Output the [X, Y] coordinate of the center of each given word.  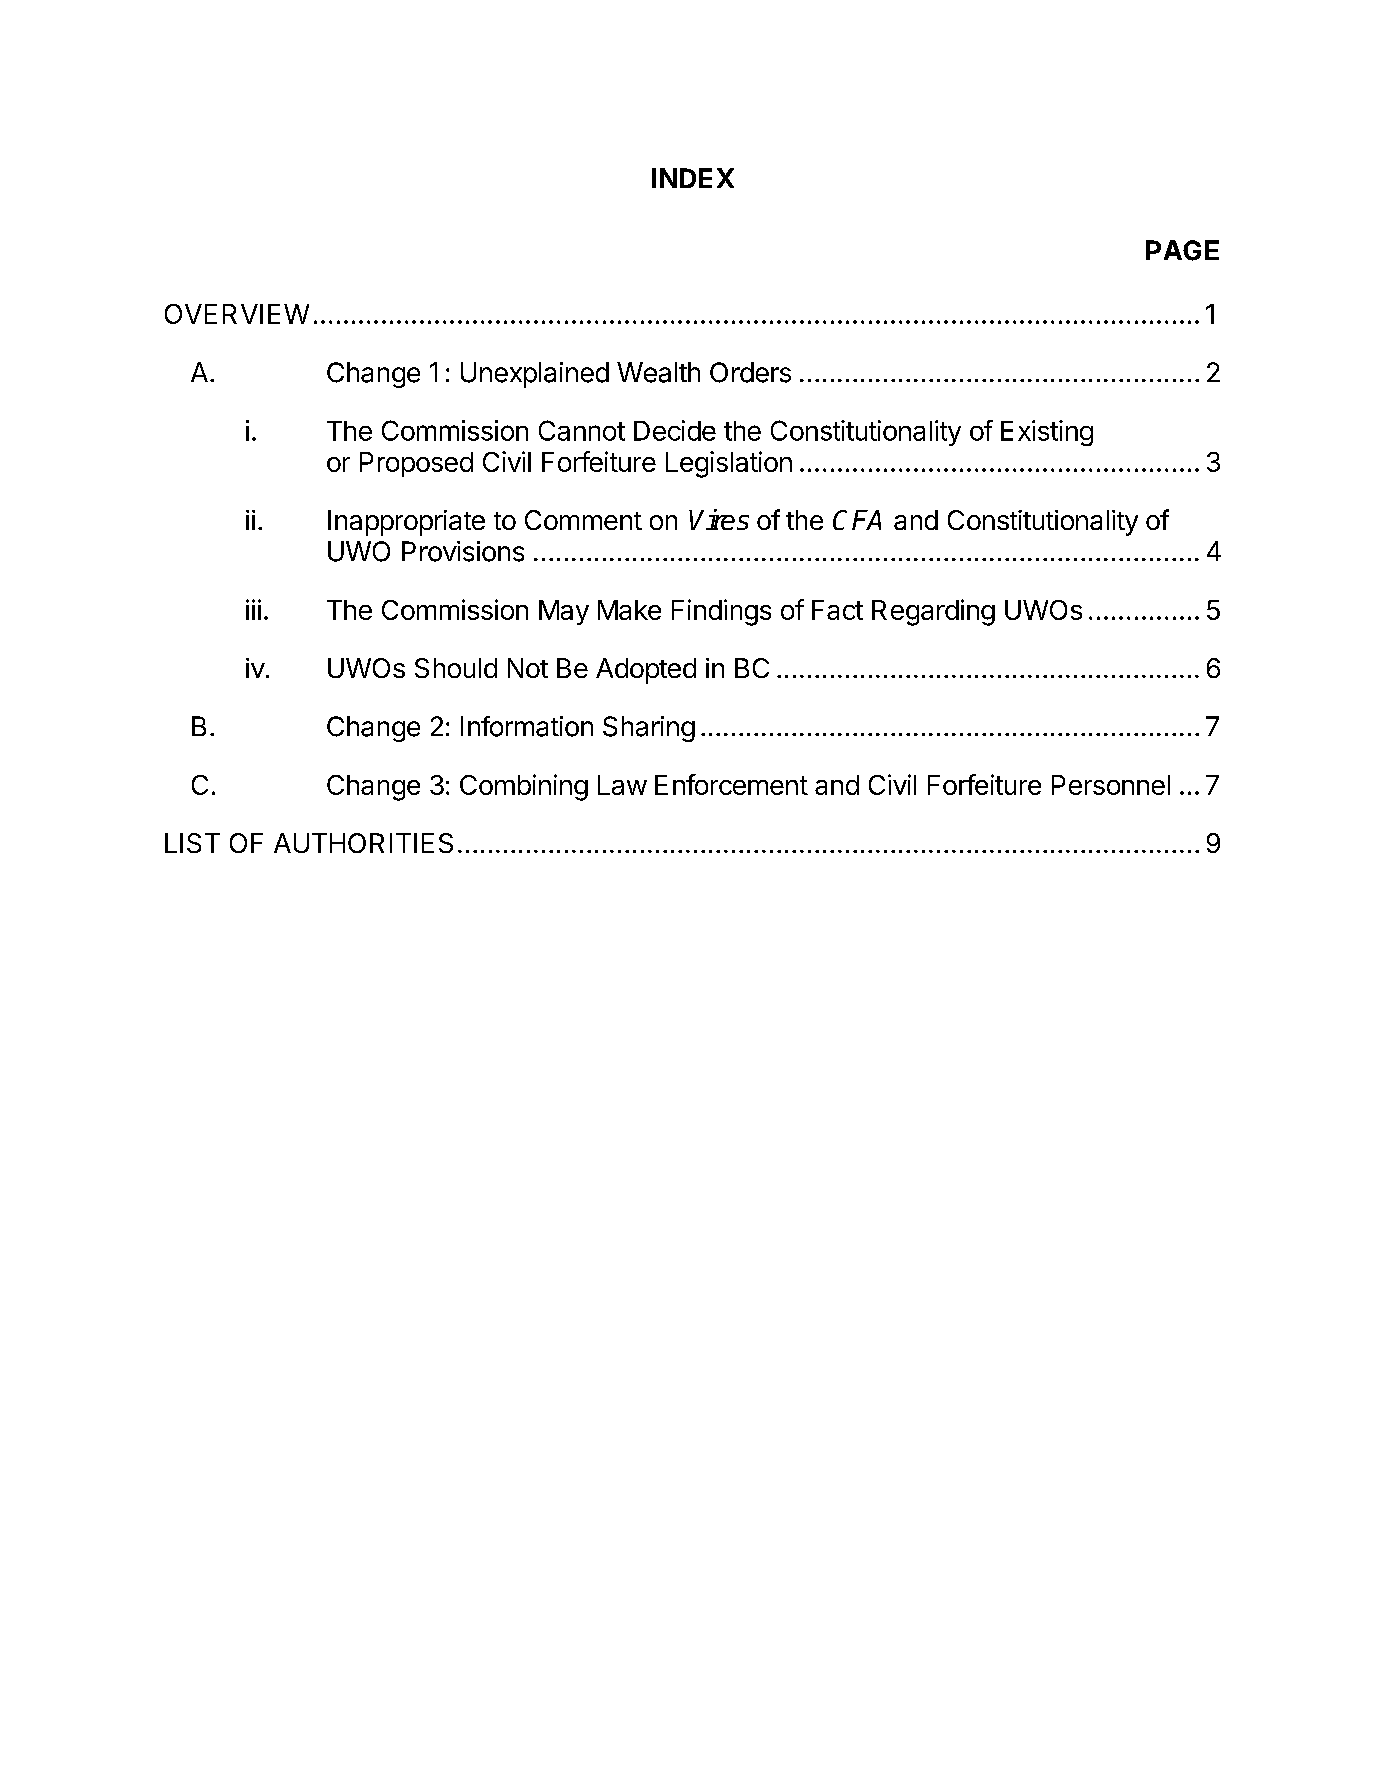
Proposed [416, 464]
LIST [192, 843]
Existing [1047, 433]
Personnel [1111, 785]
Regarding [933, 612]
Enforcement [731, 784]
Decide [675, 430]
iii [253, 609]
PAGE [1182, 250]
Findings [721, 612]
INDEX [693, 178]
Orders [750, 372]
